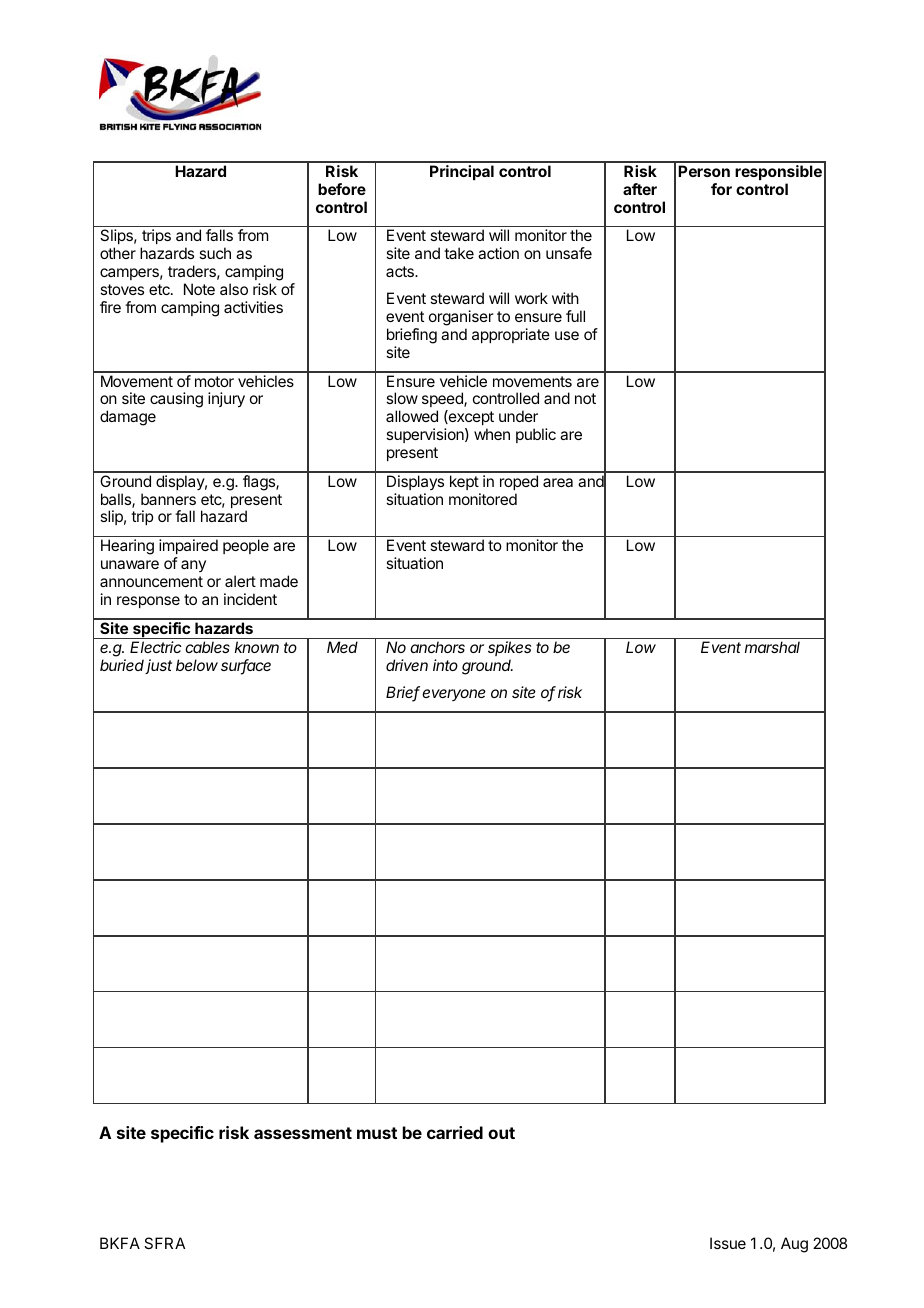 This screenshot has height=1308, width=924. I want to click on marshal, so click(772, 647).
